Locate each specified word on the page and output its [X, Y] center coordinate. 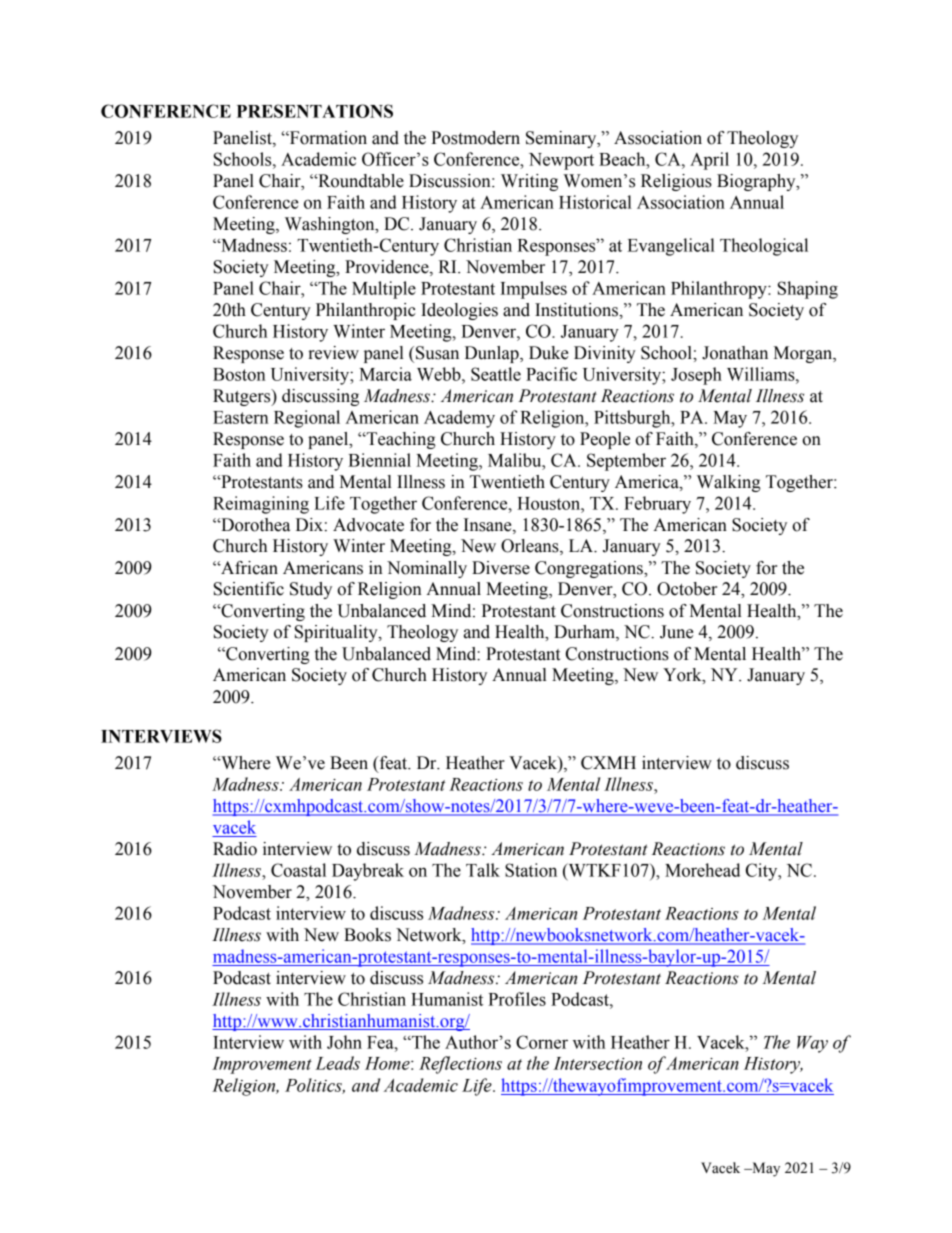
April [709, 161]
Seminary [562, 139]
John [344, 1042]
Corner [542, 1042]
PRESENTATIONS [315, 111]
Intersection [597, 1063]
